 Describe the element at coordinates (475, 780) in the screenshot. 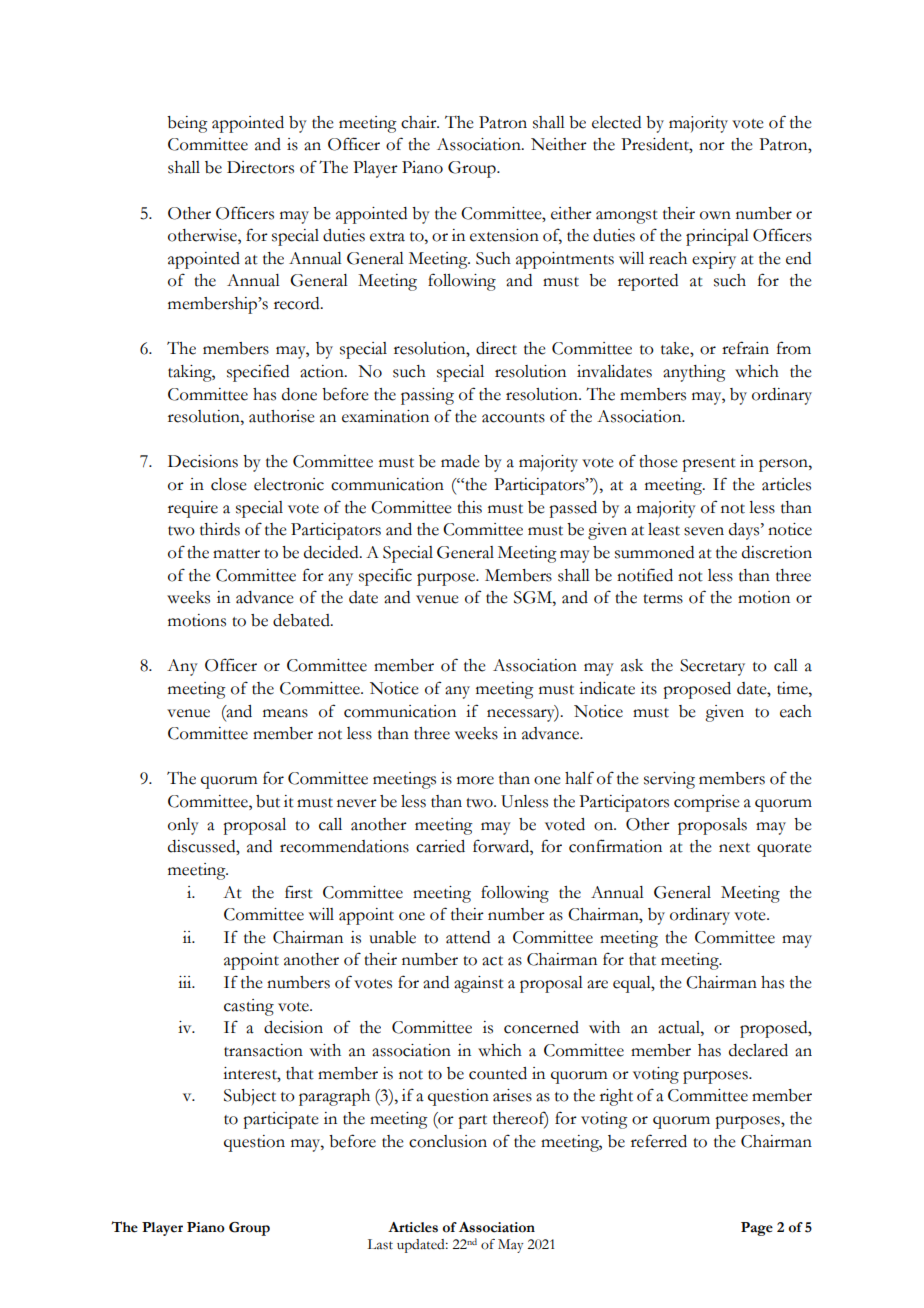

I see `more` at that location.
